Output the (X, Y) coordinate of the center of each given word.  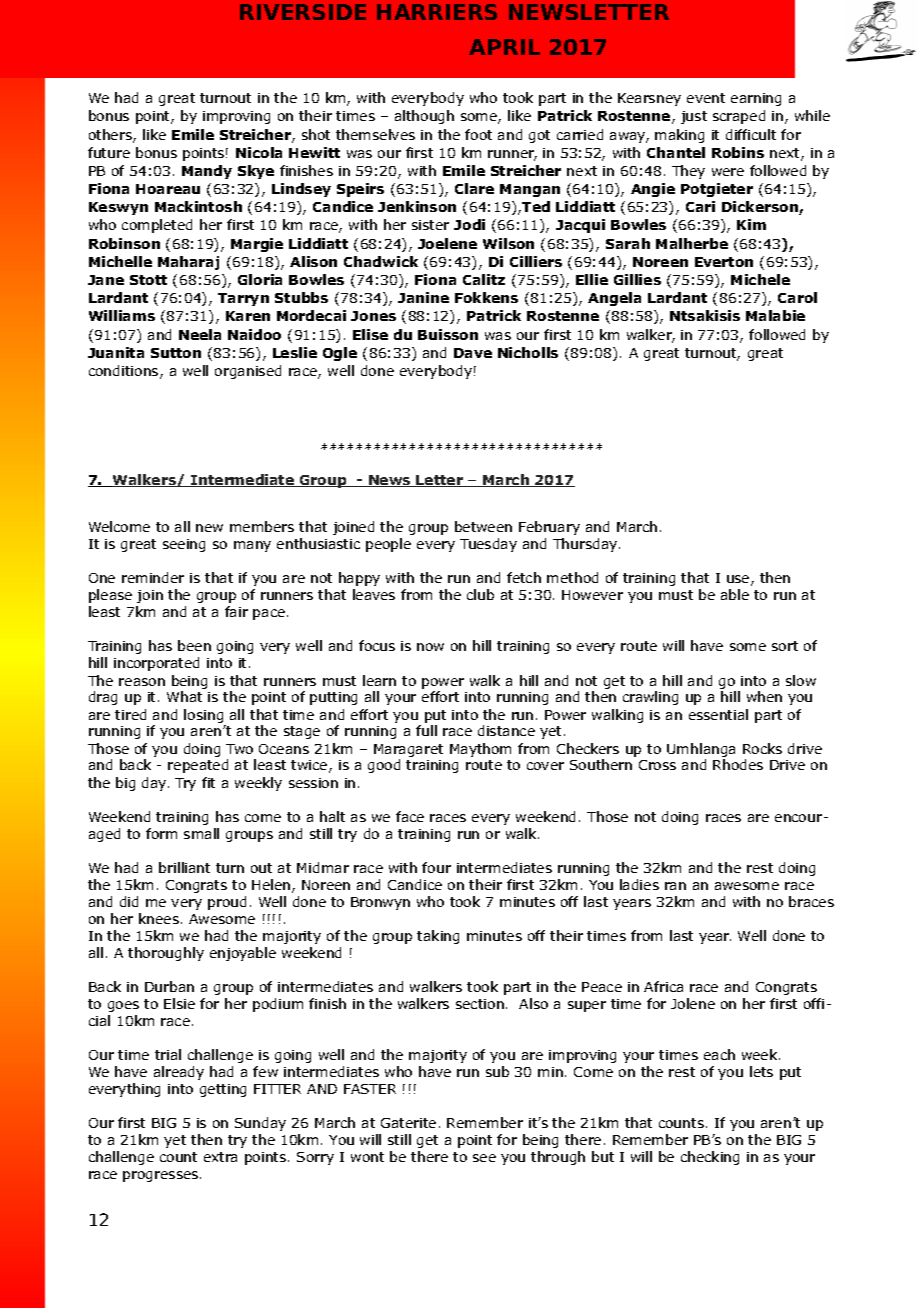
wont (367, 1157)
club (480, 594)
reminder (153, 577)
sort (785, 646)
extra (220, 1157)
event (706, 98)
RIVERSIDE (303, 12)
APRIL (504, 47)
